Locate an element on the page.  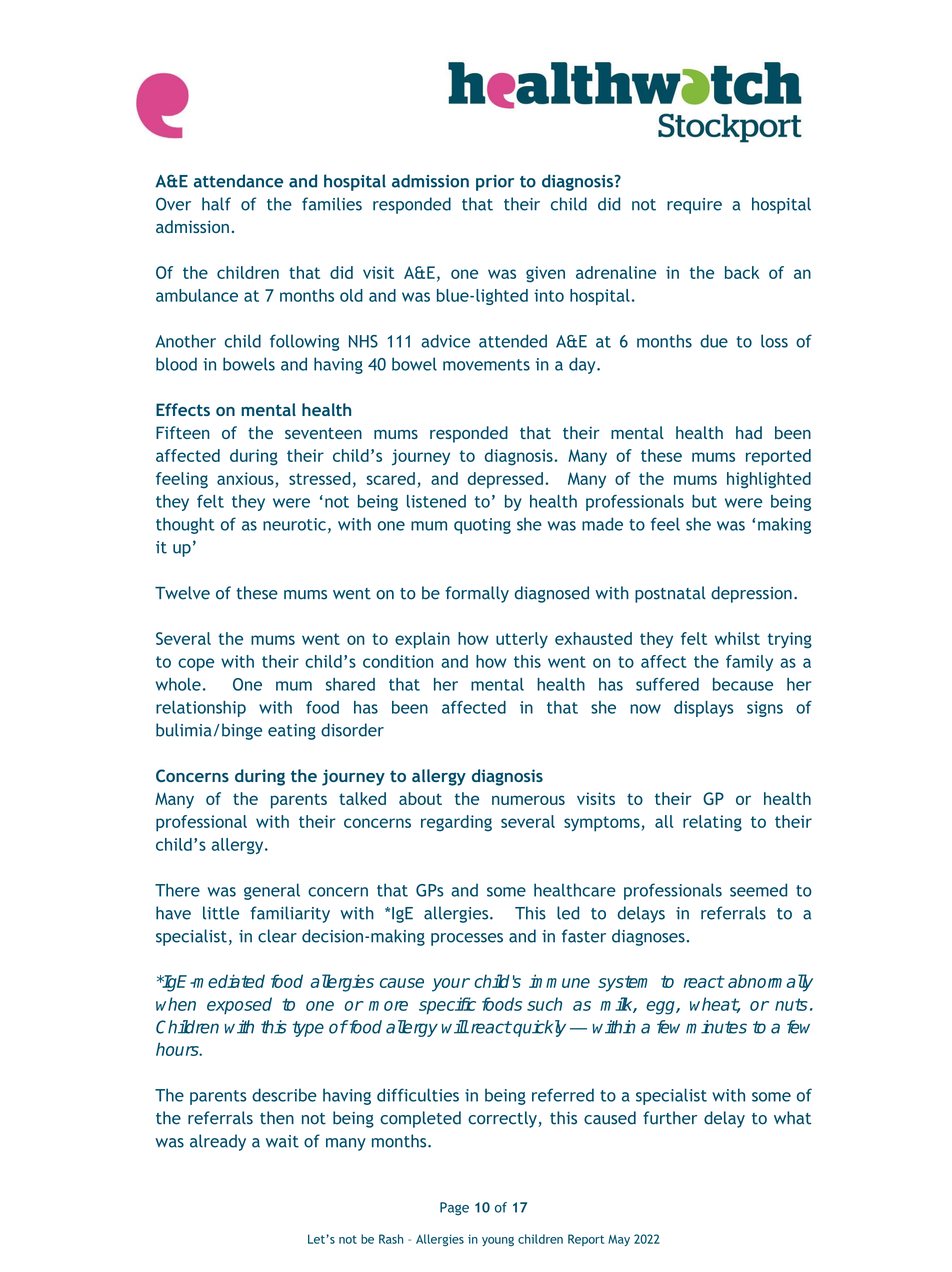
prior is located at coordinates (495, 183).
